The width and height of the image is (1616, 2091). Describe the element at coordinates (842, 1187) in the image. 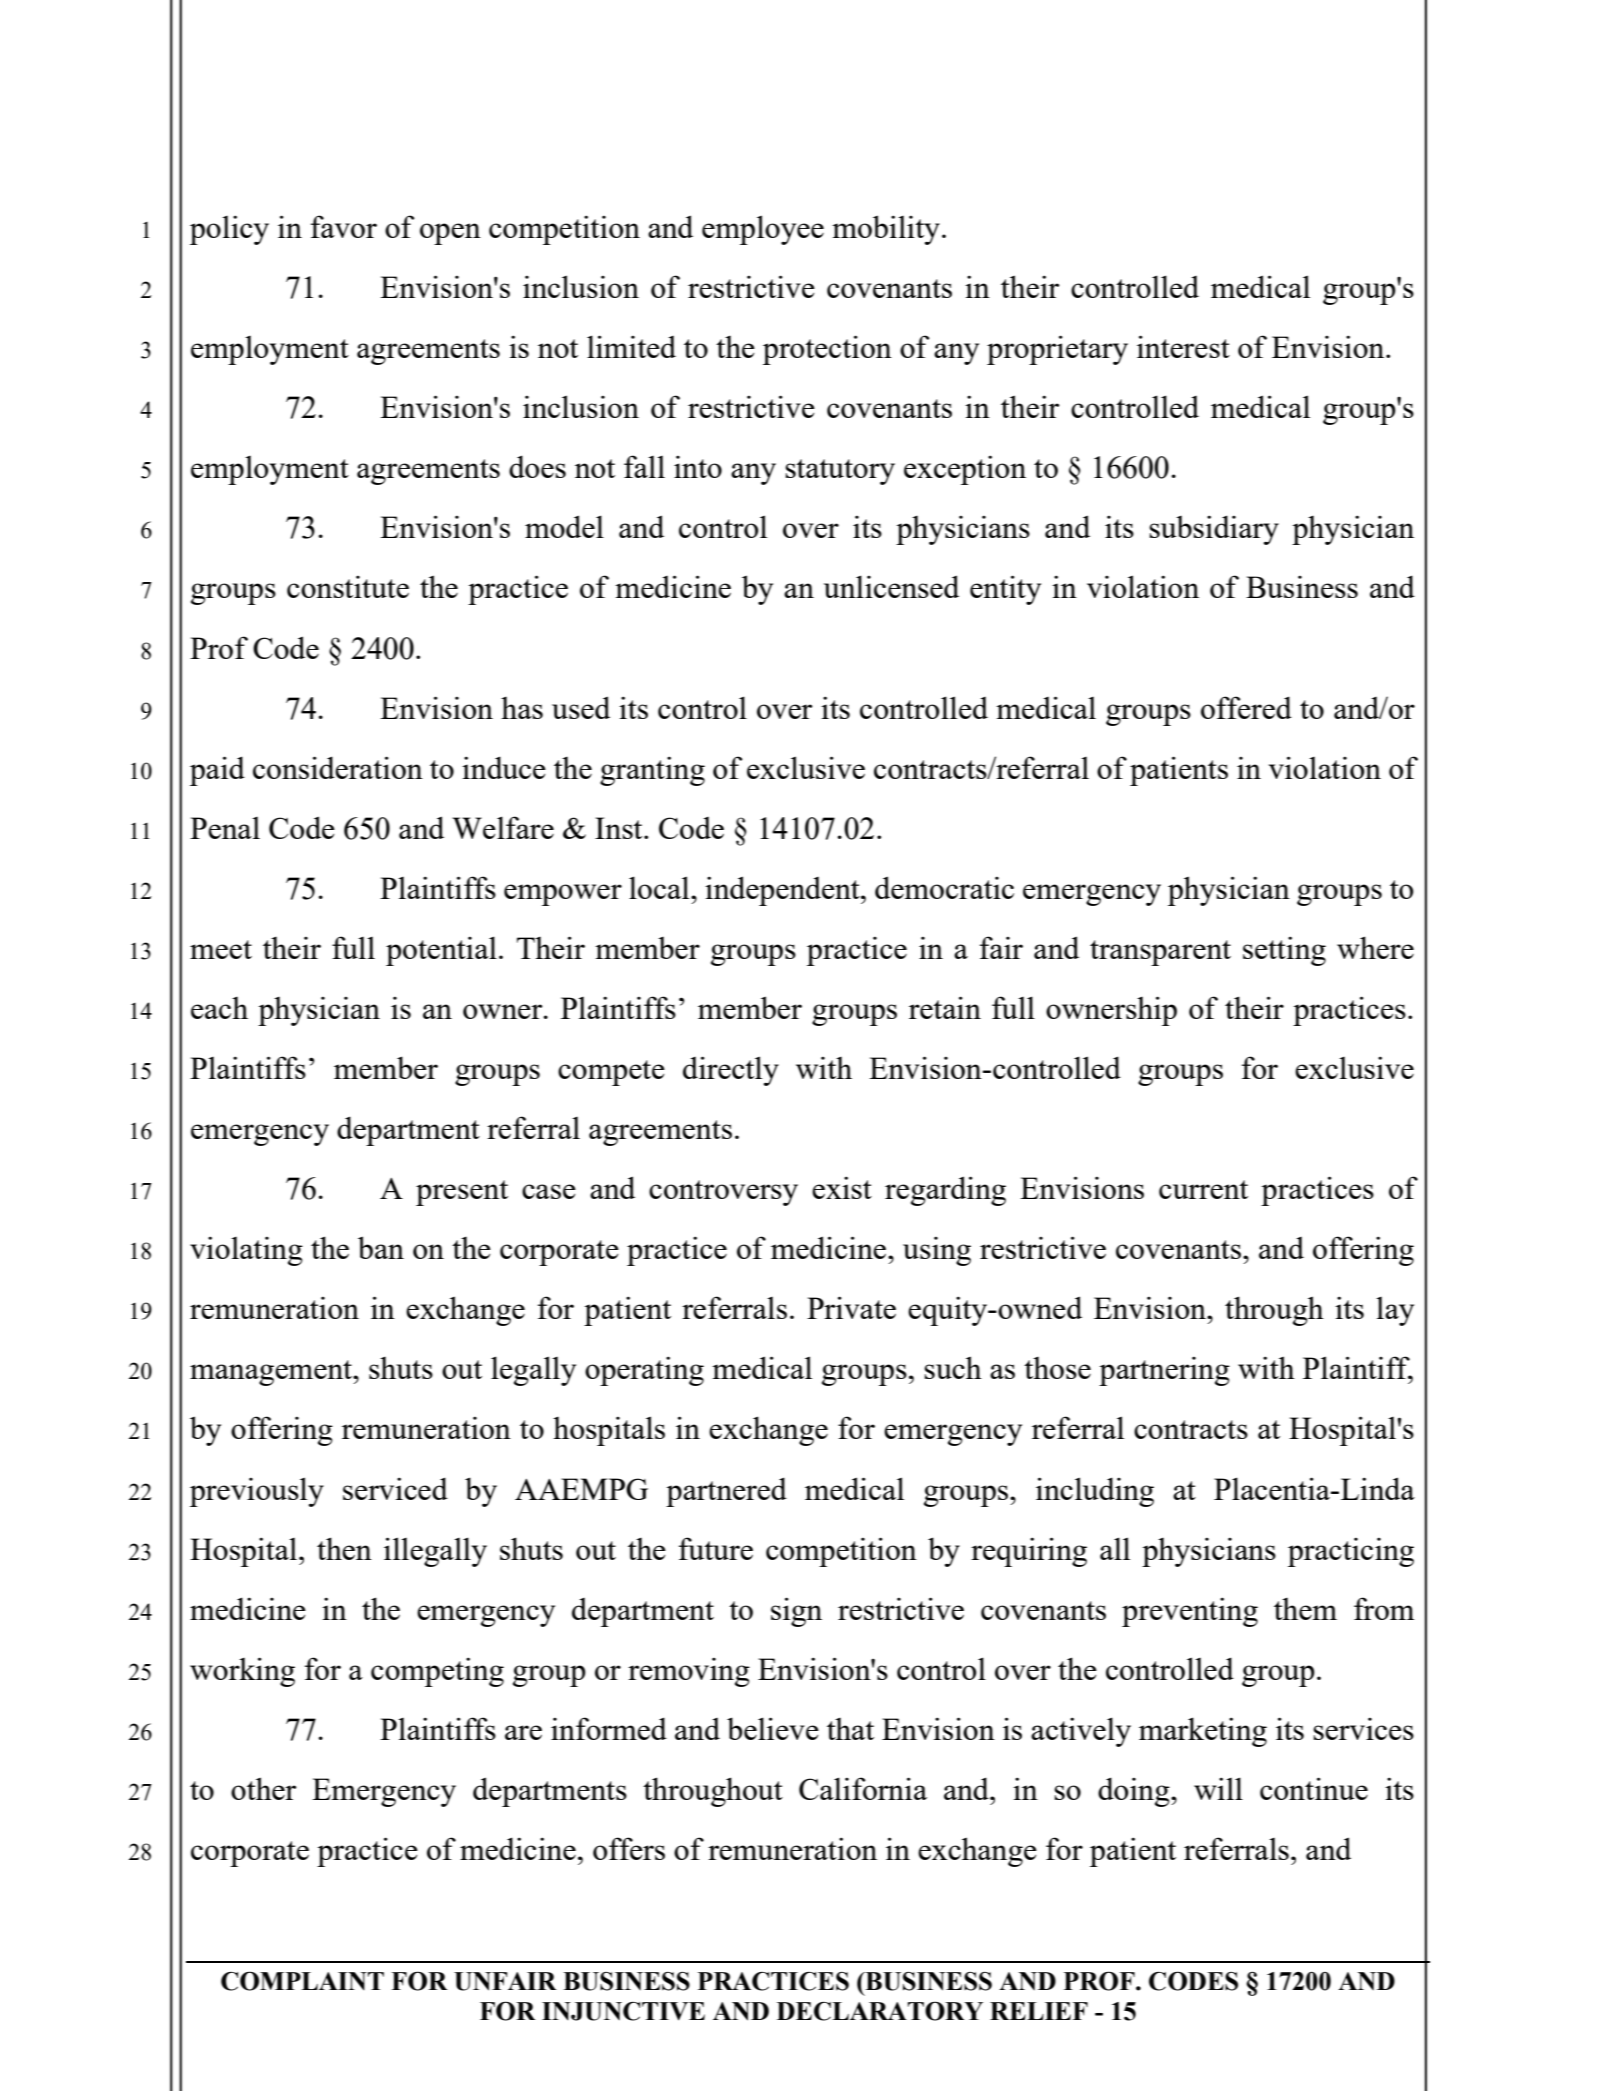

I see `exist` at that location.
